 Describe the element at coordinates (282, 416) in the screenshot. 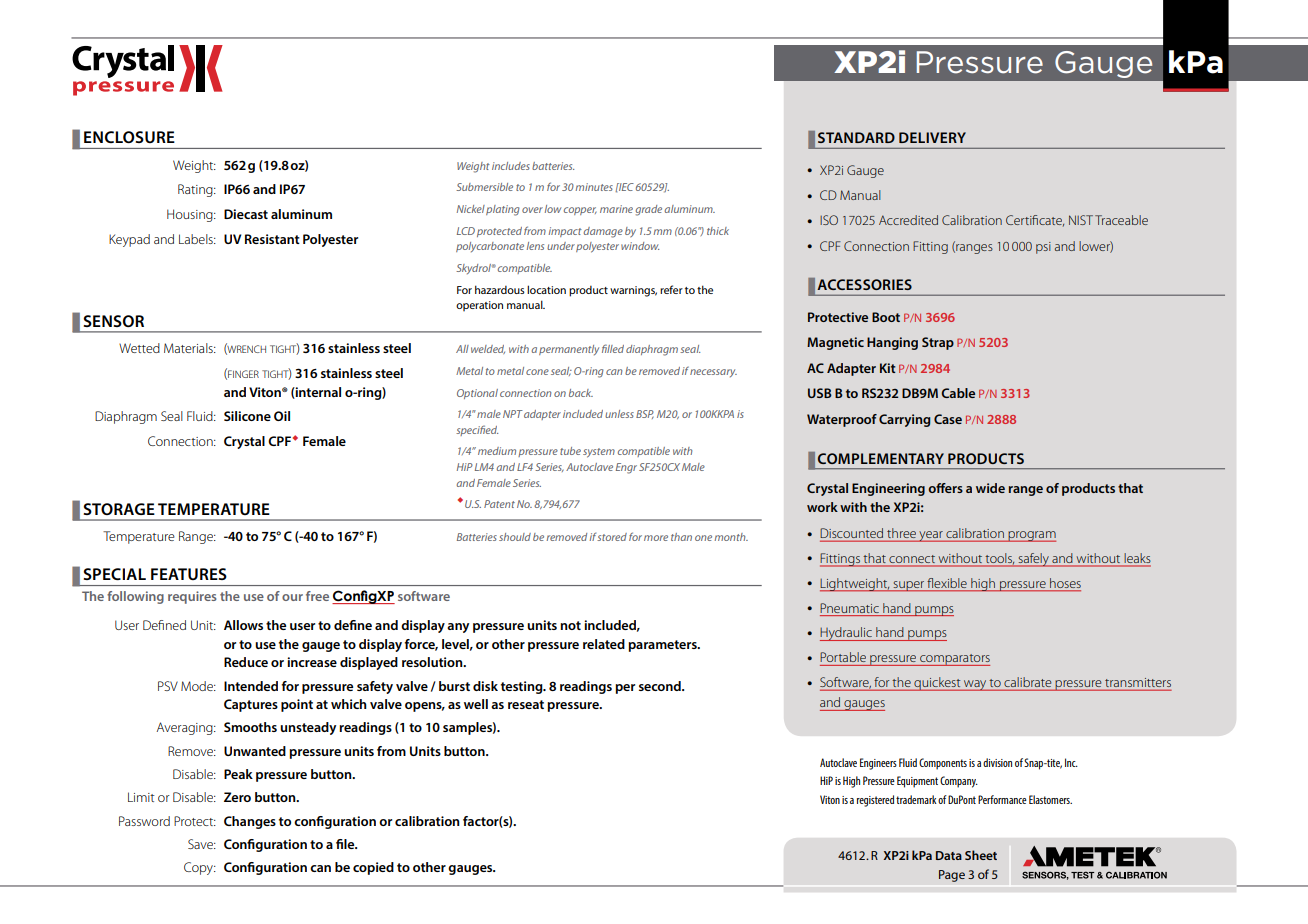

I see `Oil` at that location.
